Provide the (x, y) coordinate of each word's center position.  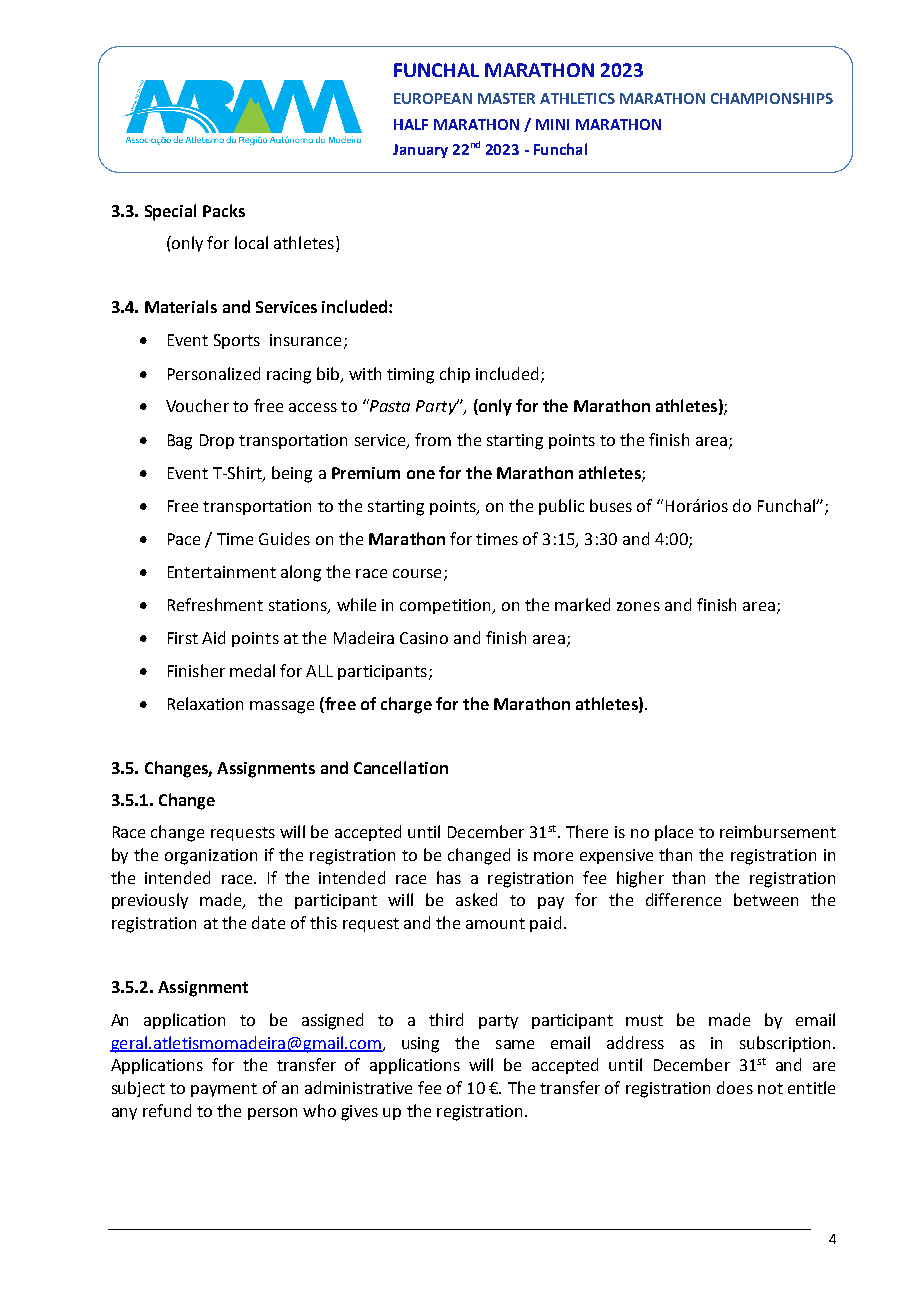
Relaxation (205, 703)
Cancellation (401, 767)
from (433, 439)
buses (611, 505)
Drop (217, 441)
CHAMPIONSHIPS (772, 98)
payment (224, 1090)
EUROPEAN (433, 98)
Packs (224, 210)
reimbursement (778, 831)
